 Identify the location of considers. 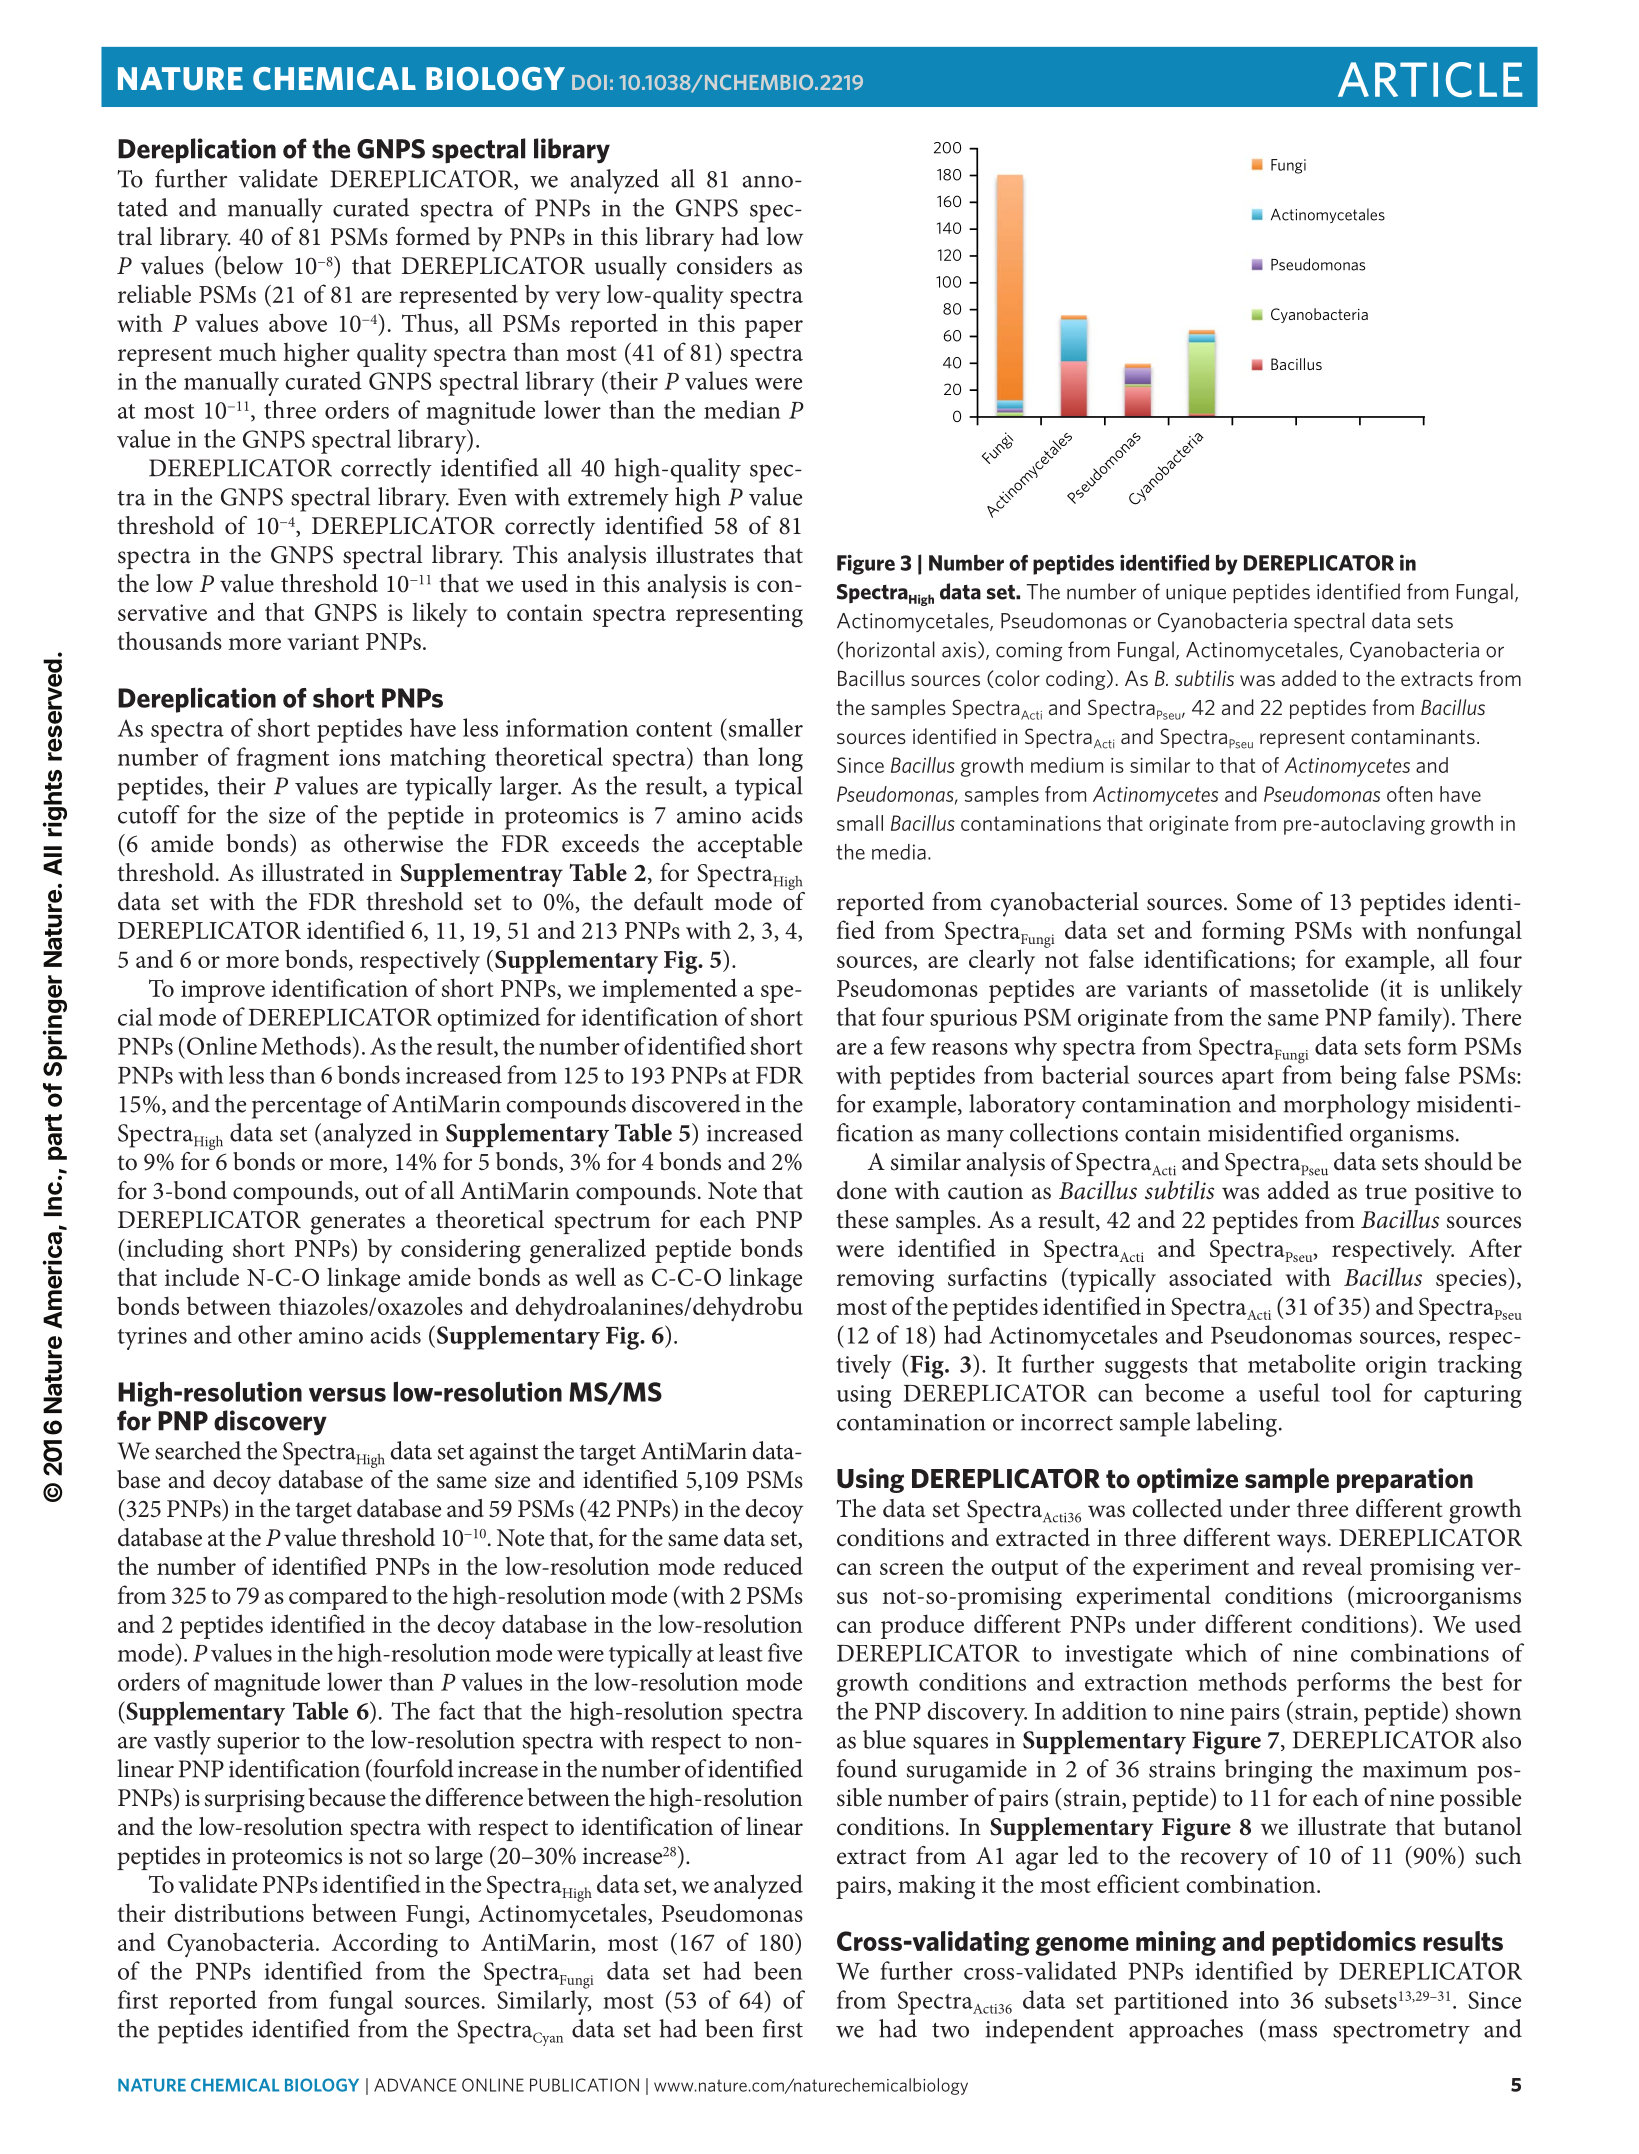
(724, 265).
